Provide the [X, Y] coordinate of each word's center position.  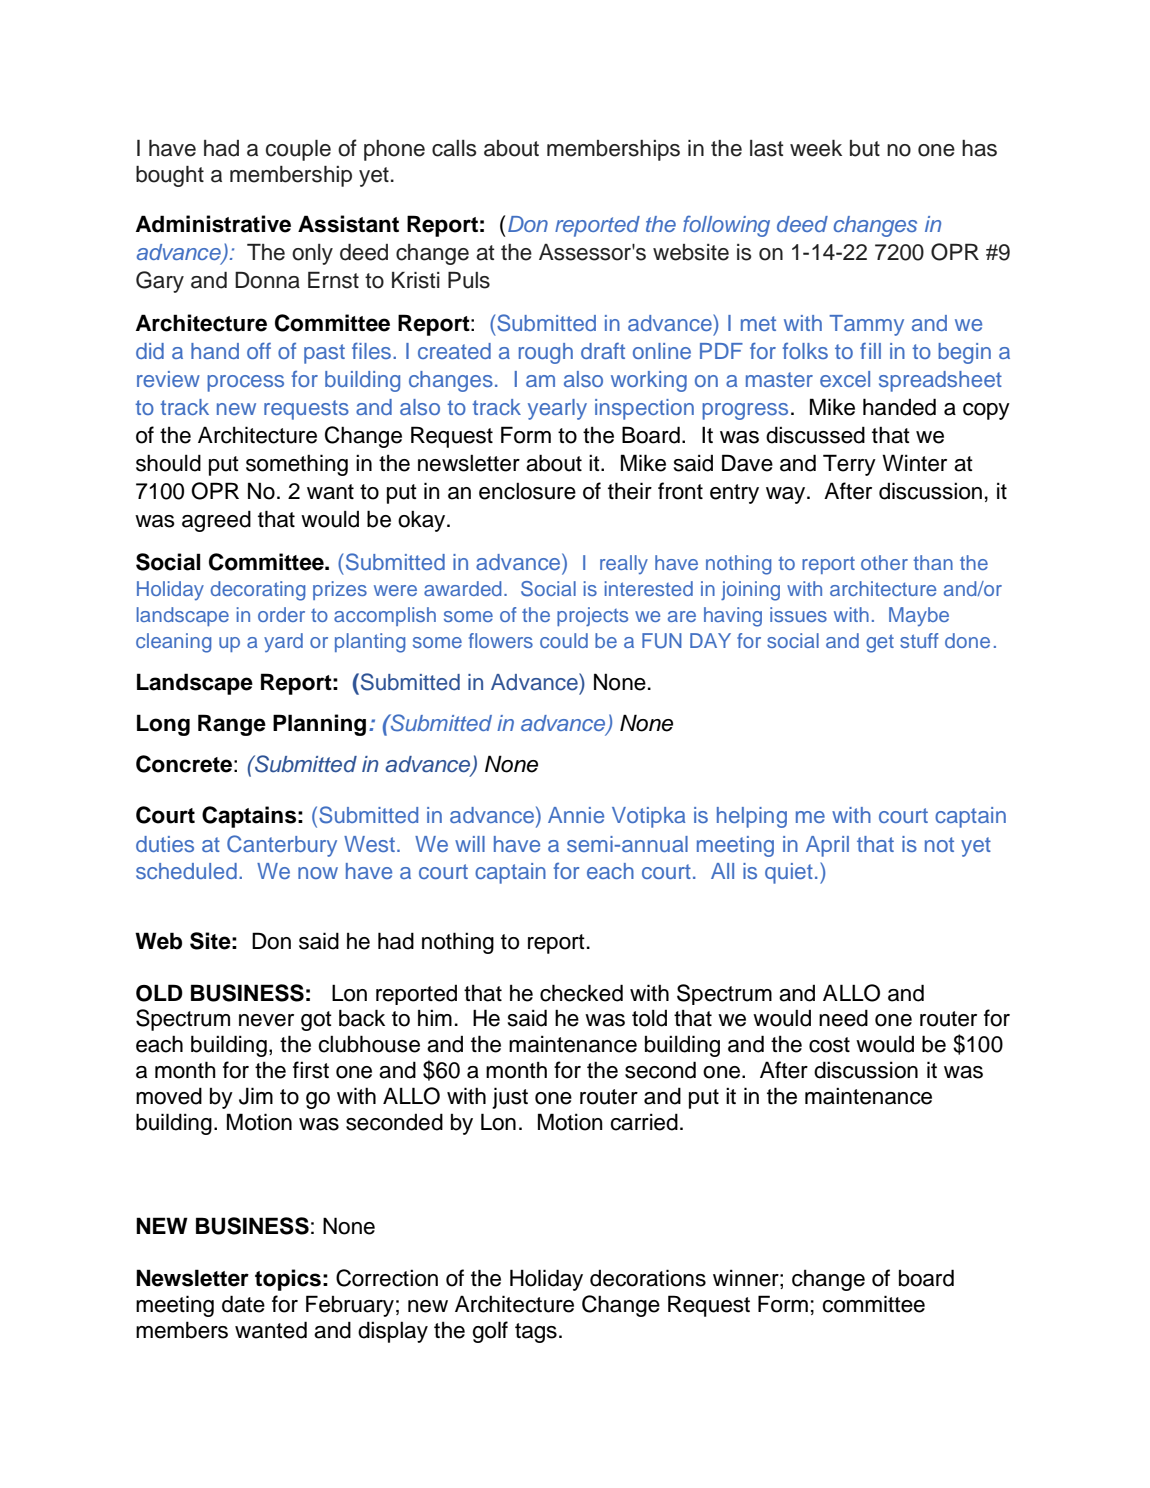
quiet [789, 873]
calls [454, 148]
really [624, 565]
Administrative [213, 224]
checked [581, 993]
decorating [258, 591]
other [884, 562]
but [865, 148]
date [243, 1304]
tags [536, 1333]
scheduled [186, 871]
